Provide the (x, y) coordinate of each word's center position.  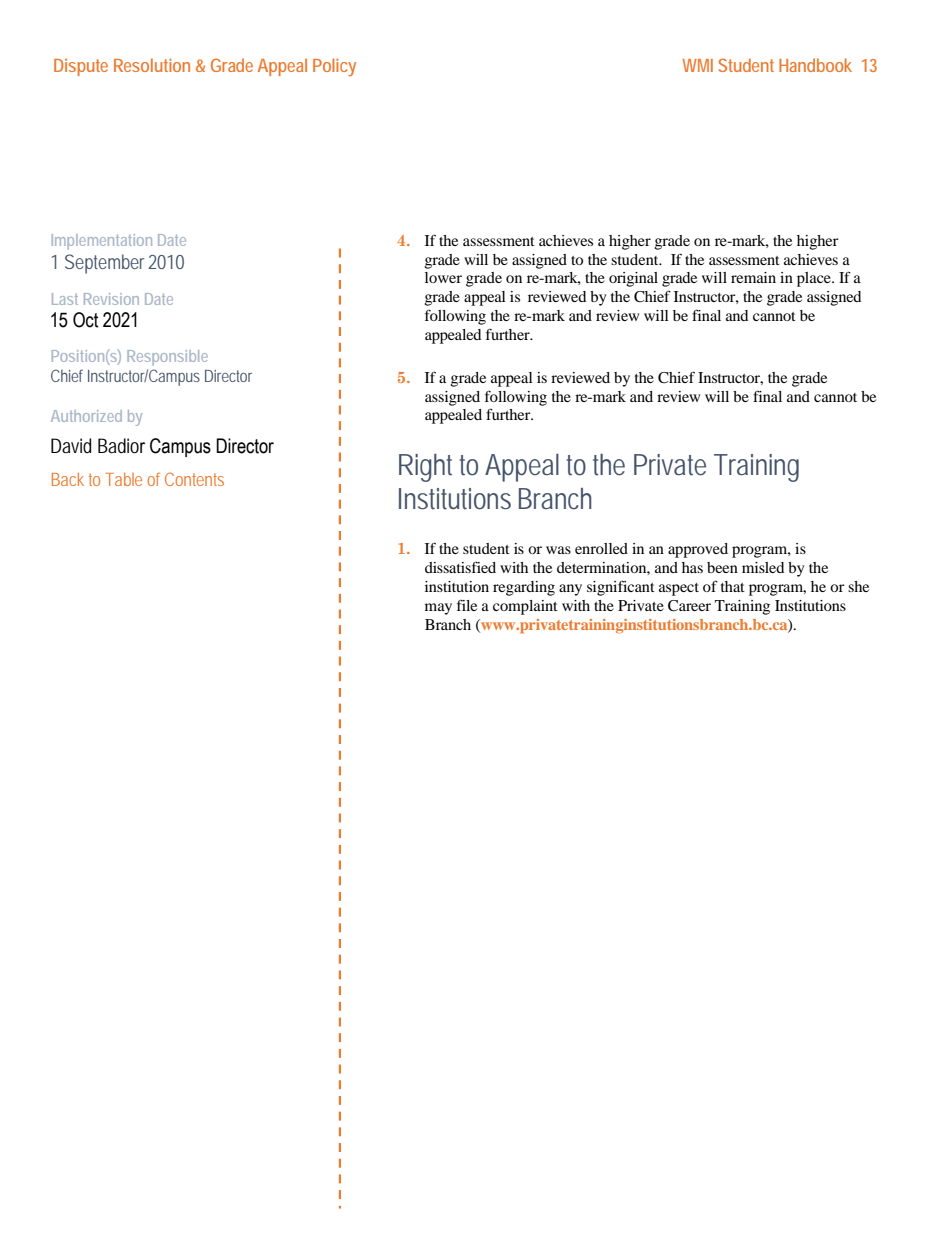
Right (429, 468)
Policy (334, 67)
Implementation (102, 242)
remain (753, 277)
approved (698, 550)
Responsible (167, 358)
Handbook (815, 65)
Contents (194, 479)
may (438, 609)
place (815, 279)
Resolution (152, 65)
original (633, 279)
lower (443, 277)
